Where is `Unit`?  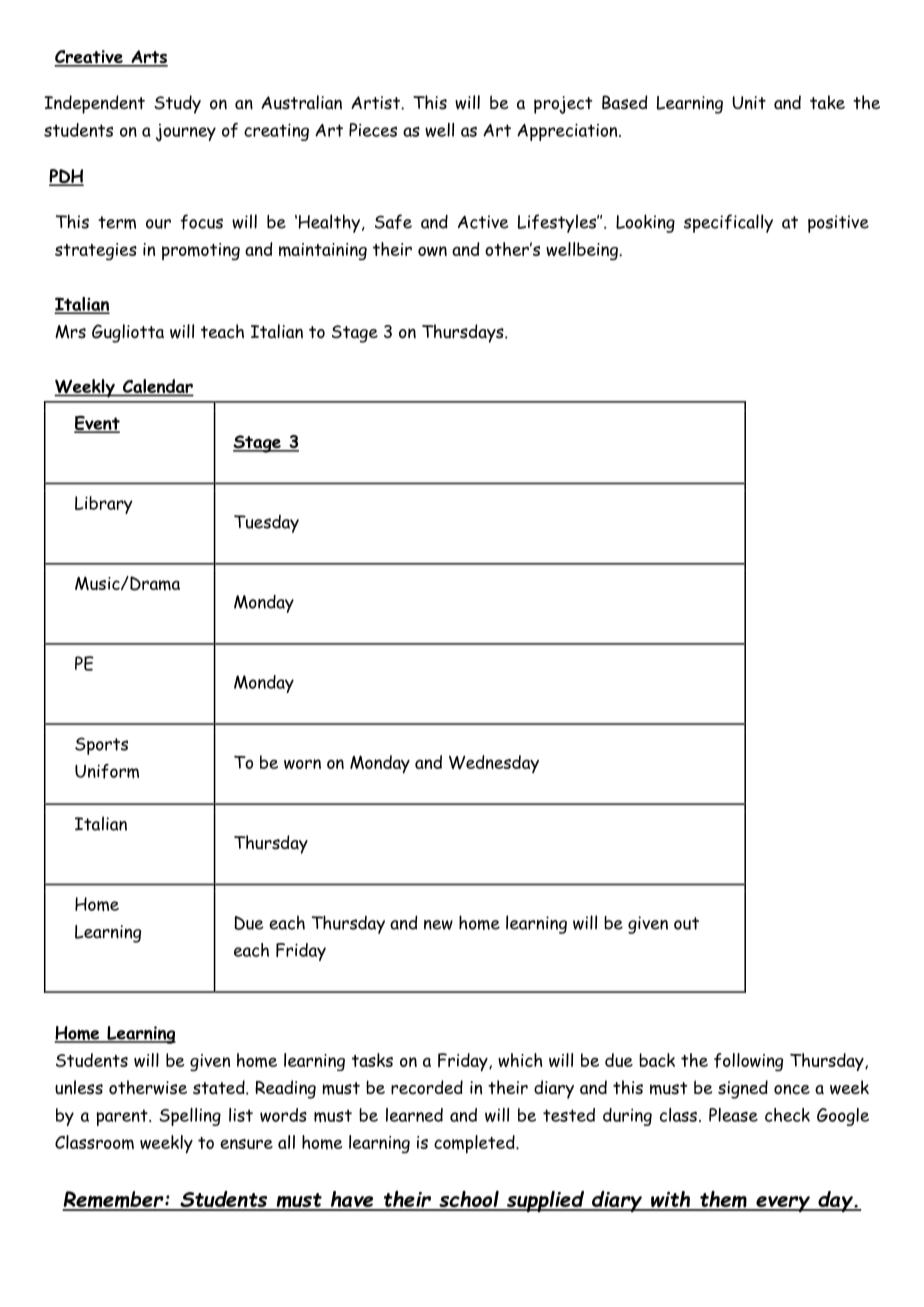 Unit is located at coordinates (749, 103).
